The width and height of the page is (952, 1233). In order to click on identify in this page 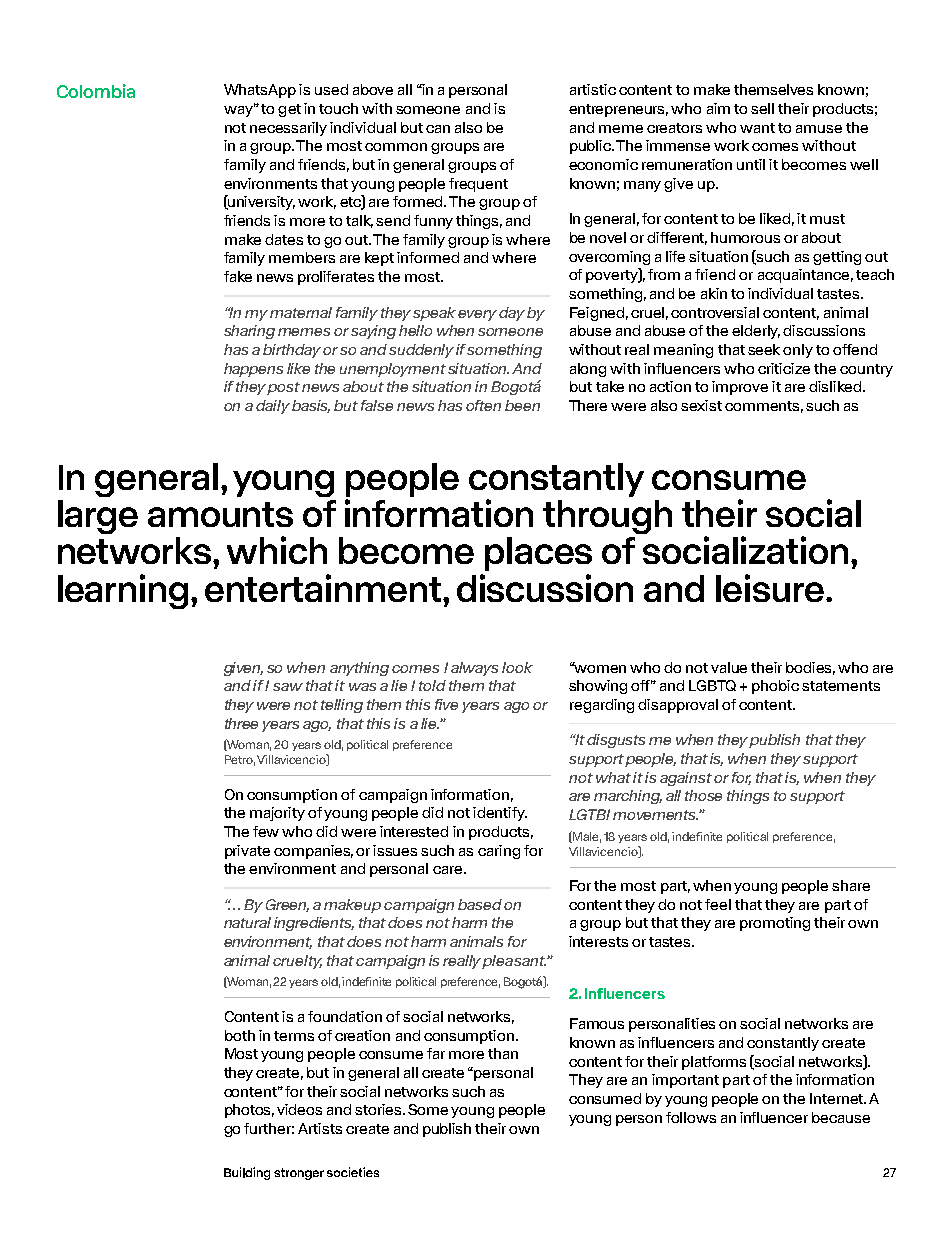, I will do `click(500, 814)`.
